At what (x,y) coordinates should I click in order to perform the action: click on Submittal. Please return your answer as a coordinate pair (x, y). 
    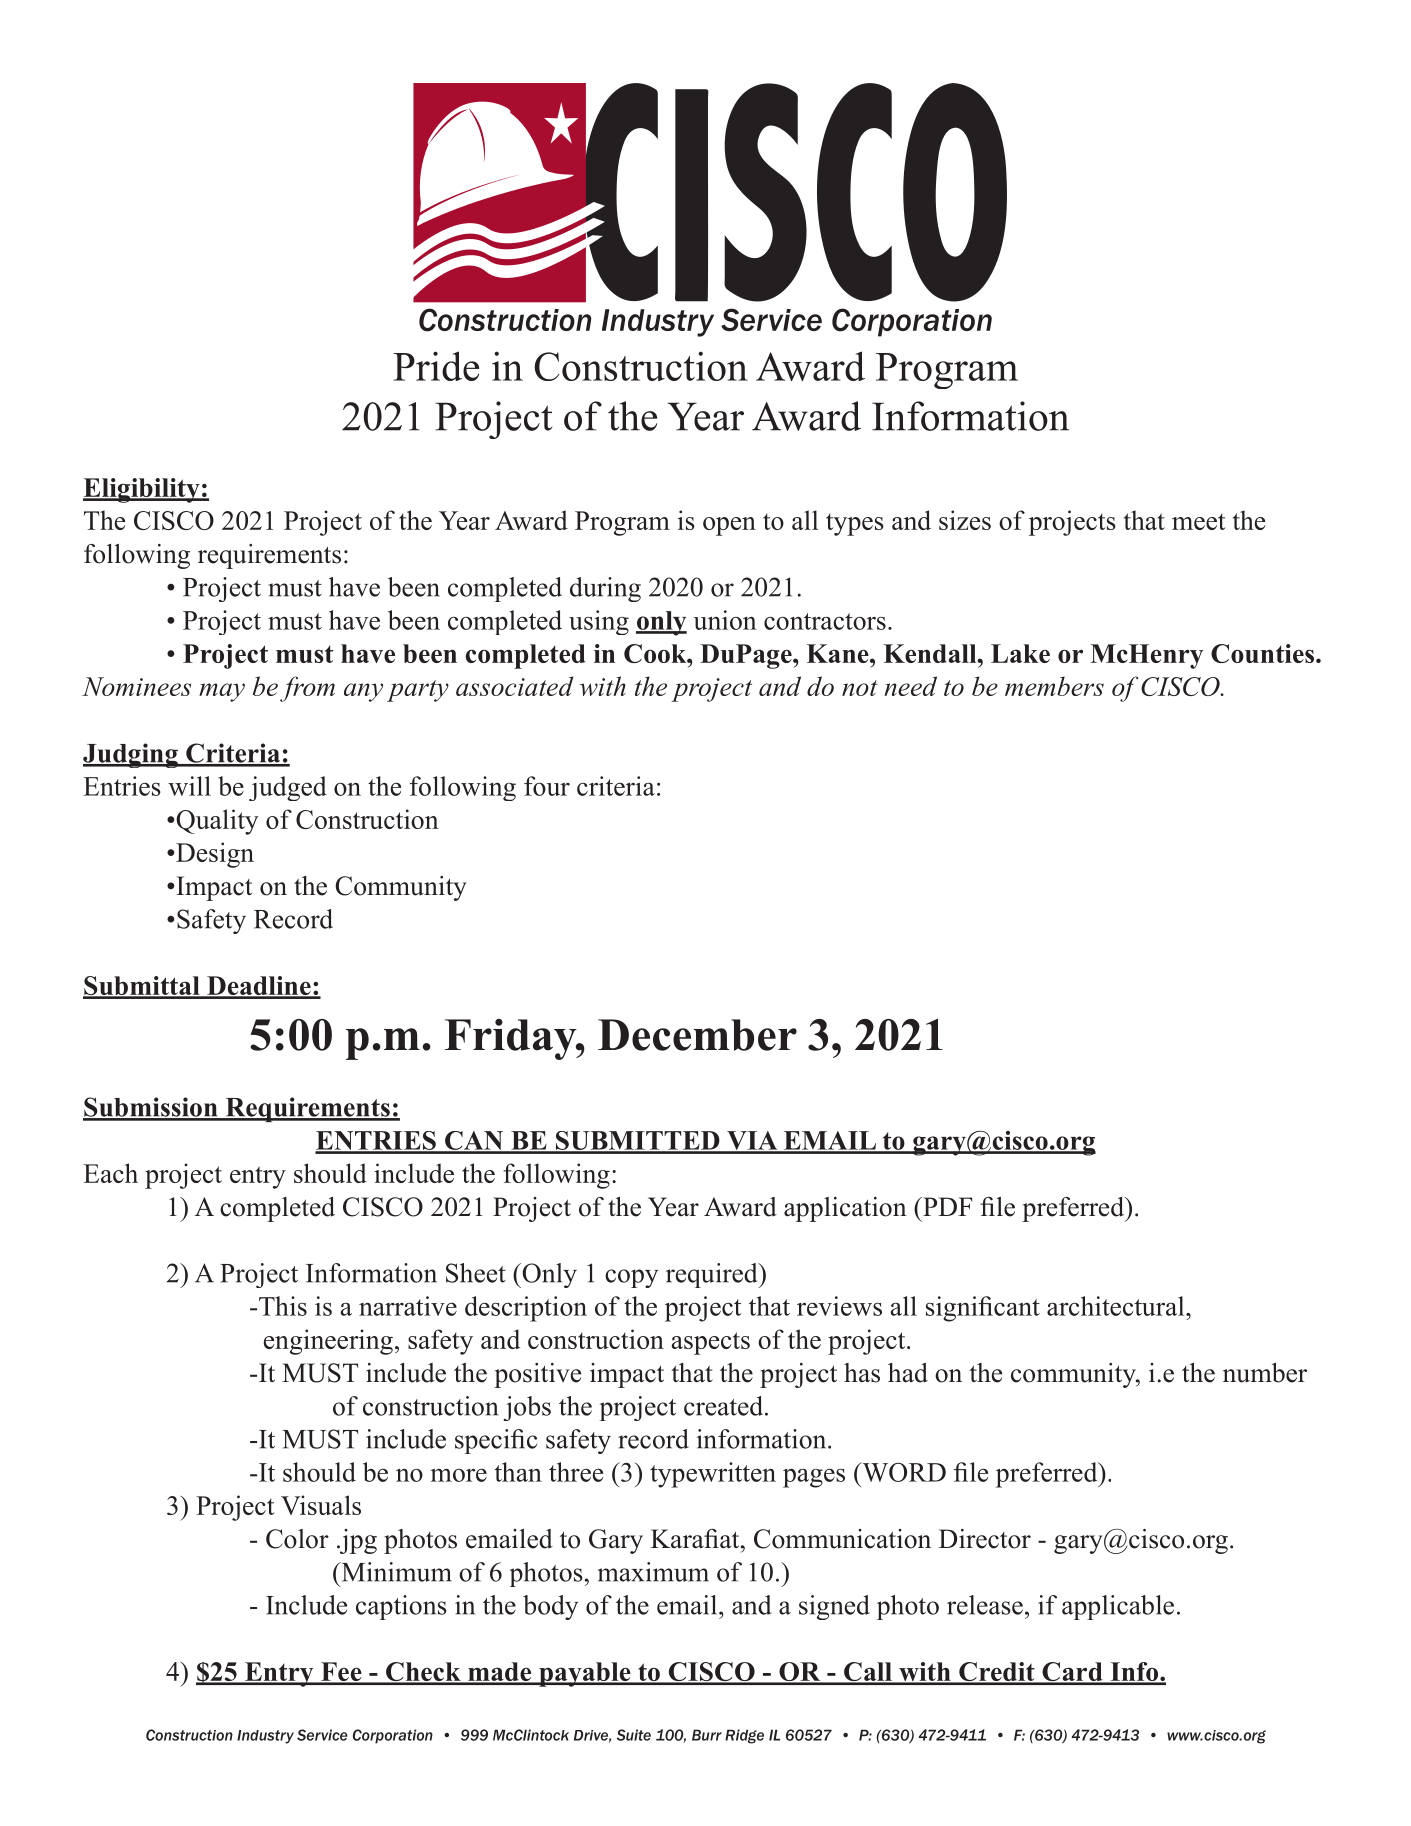
    Looking at the image, I should click on (142, 987).
